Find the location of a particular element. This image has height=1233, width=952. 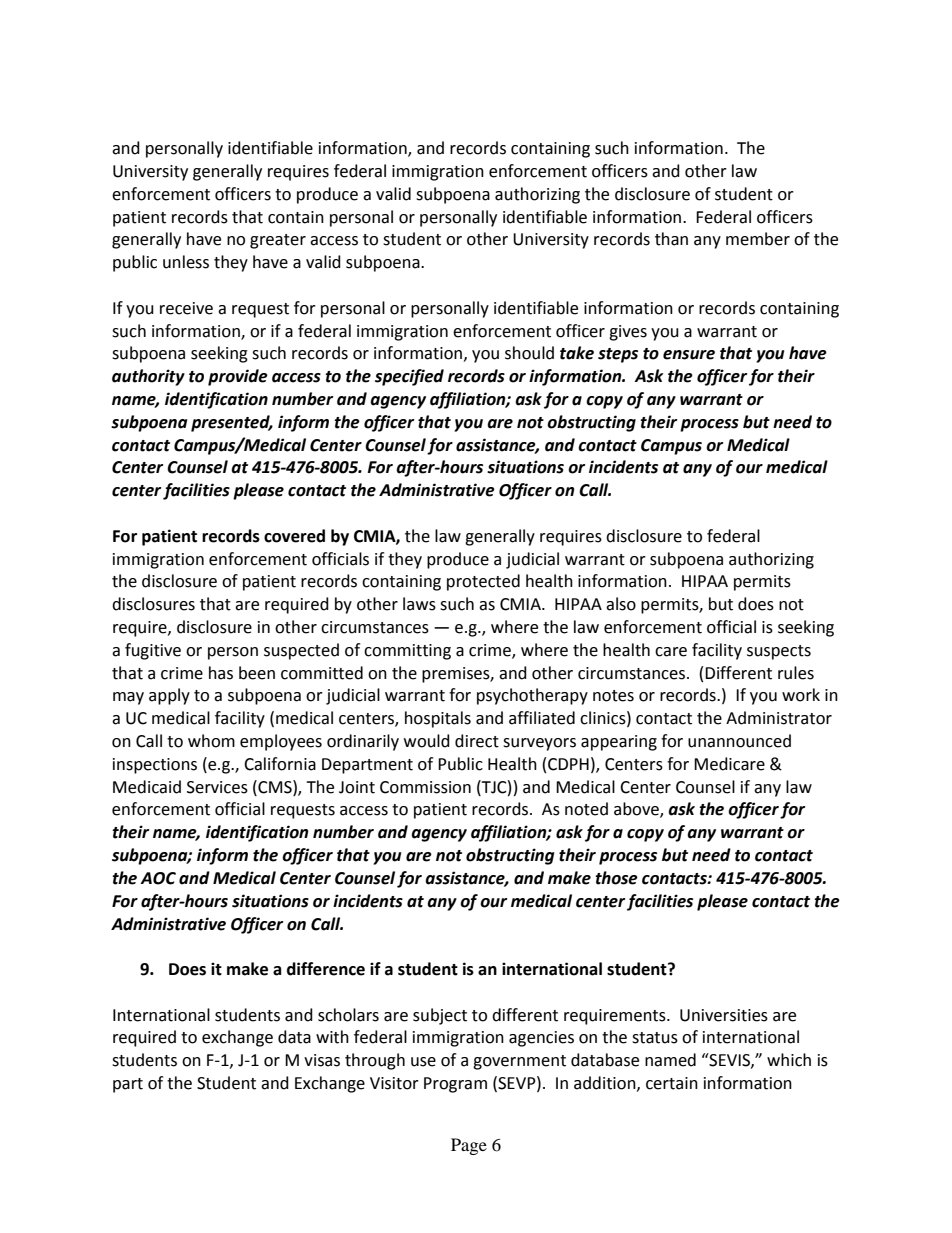

has is located at coordinates (221, 673).
